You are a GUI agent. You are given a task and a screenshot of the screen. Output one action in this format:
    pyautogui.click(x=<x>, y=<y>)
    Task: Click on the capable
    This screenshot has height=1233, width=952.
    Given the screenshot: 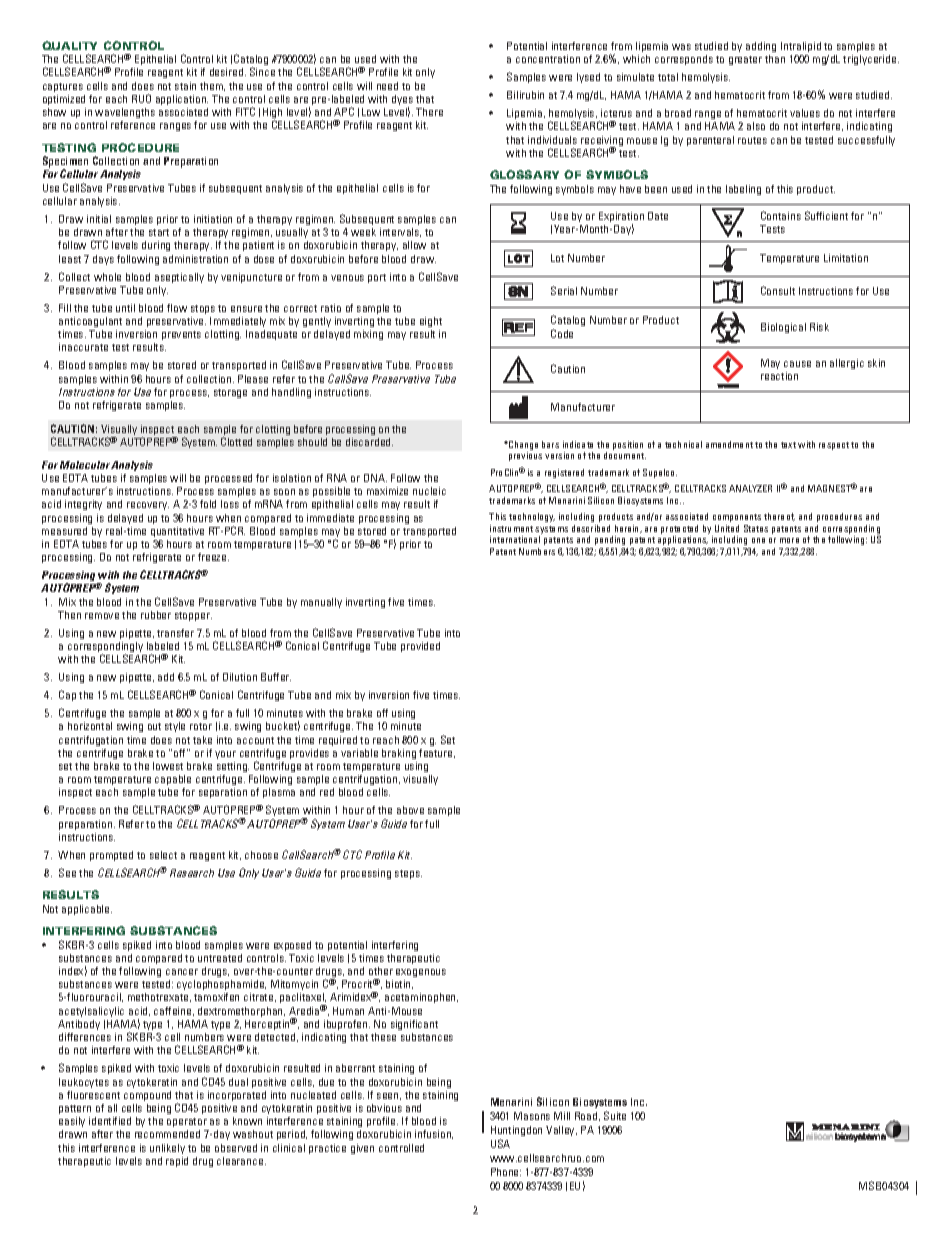 What is the action you would take?
    pyautogui.click(x=173, y=780)
